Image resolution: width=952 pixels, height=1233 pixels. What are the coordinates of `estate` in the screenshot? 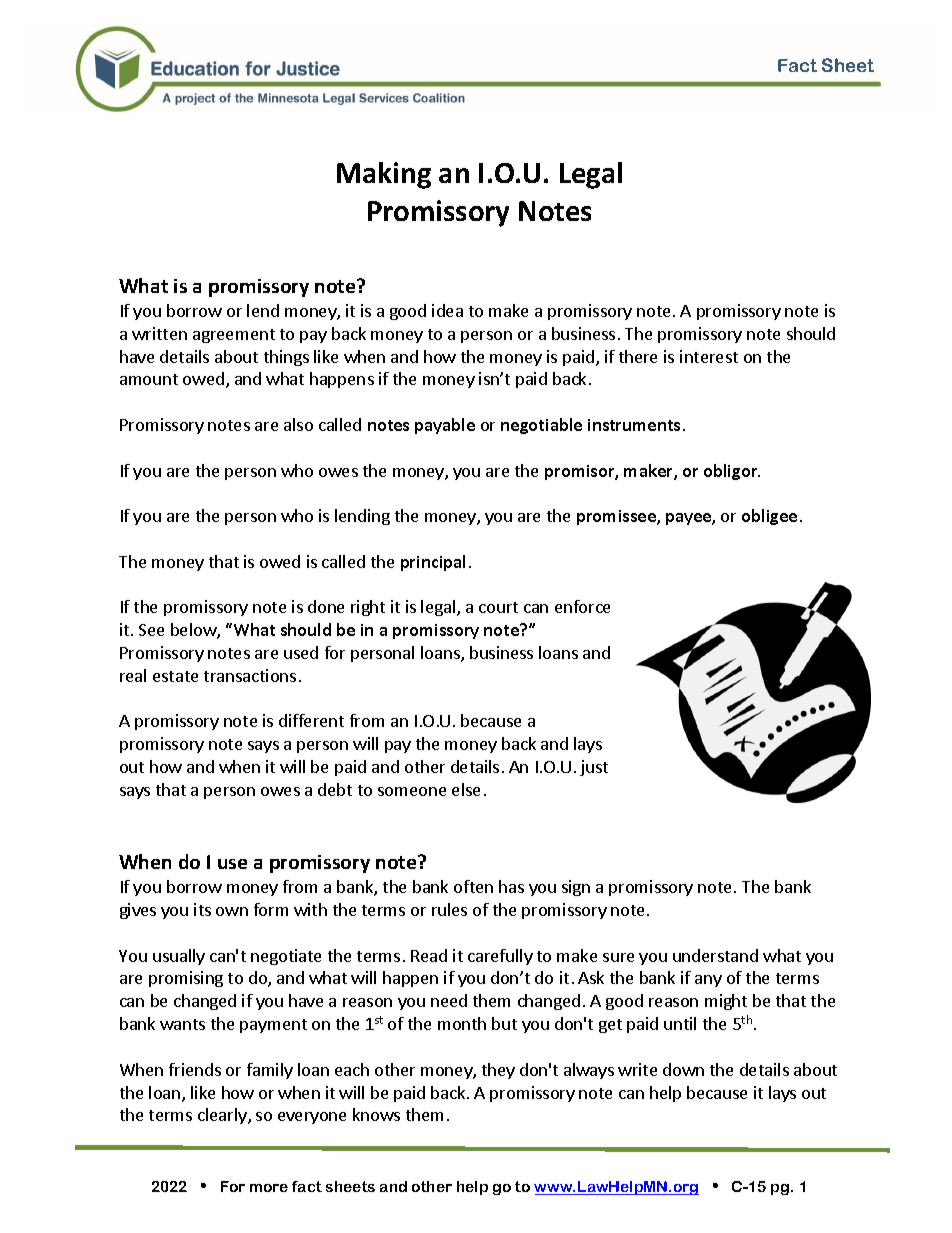 It's located at (175, 676).
